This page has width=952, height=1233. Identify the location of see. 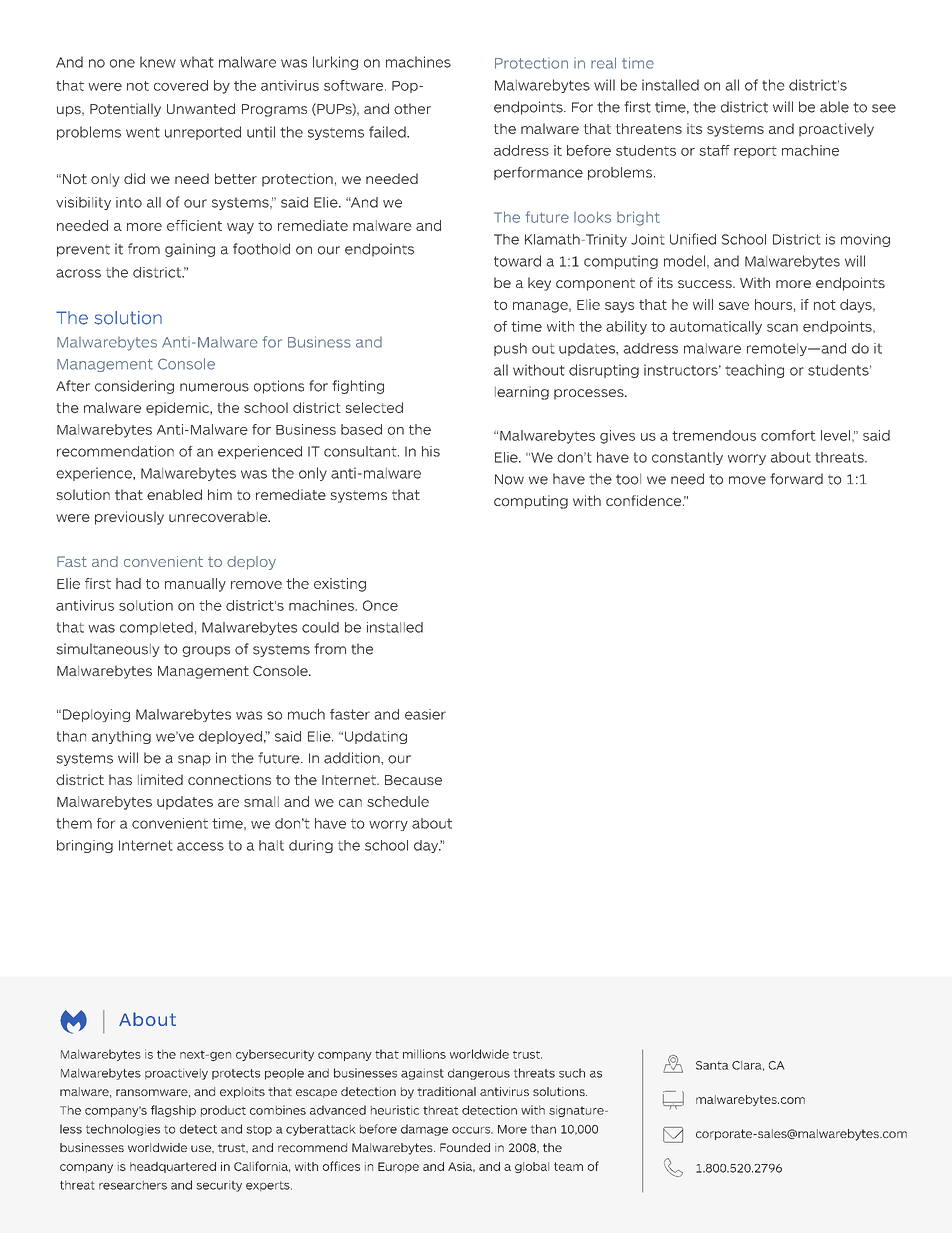
(884, 108).
